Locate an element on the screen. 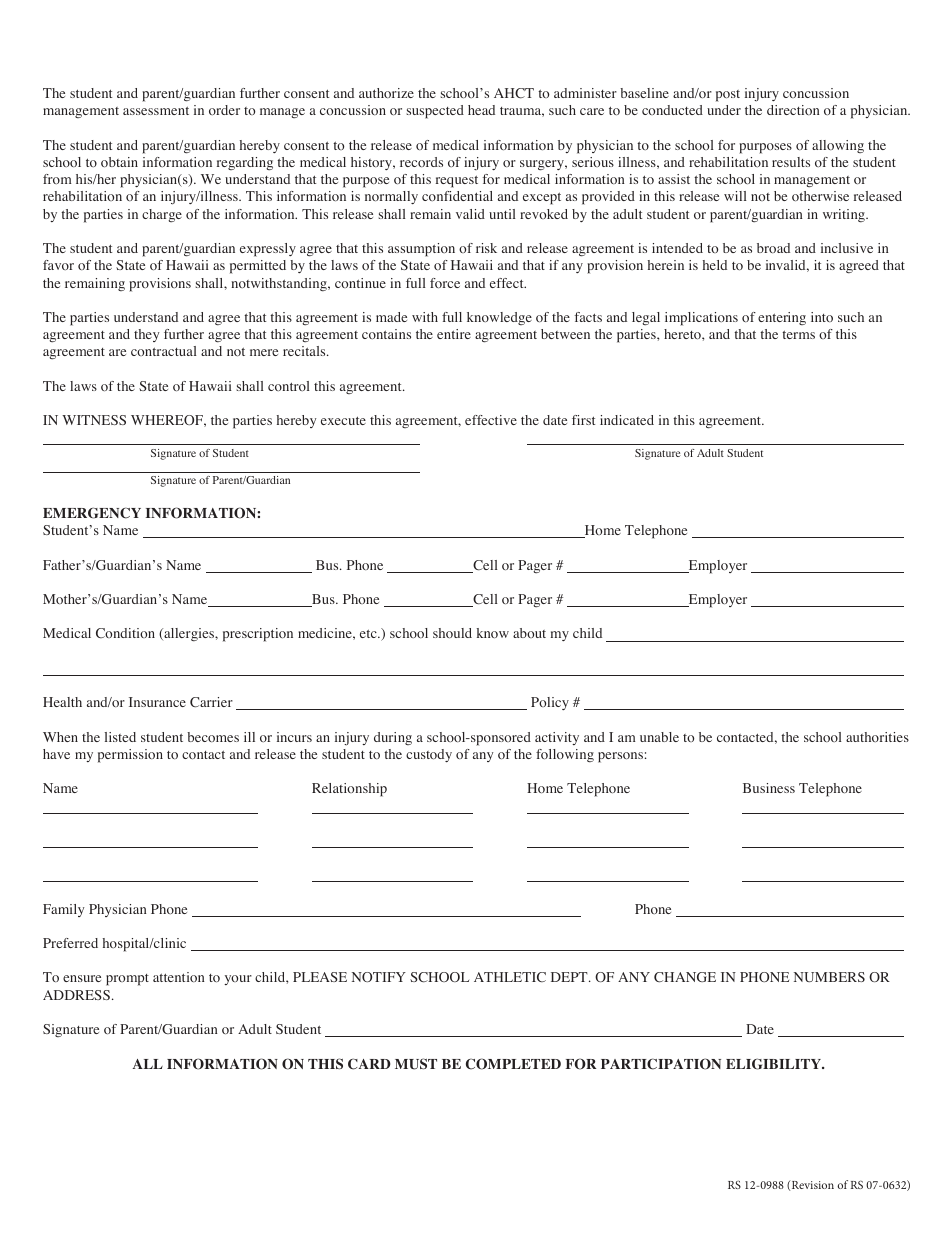 Image resolution: width=952 pixels, height=1233 pixels. indicated is located at coordinates (627, 420).
